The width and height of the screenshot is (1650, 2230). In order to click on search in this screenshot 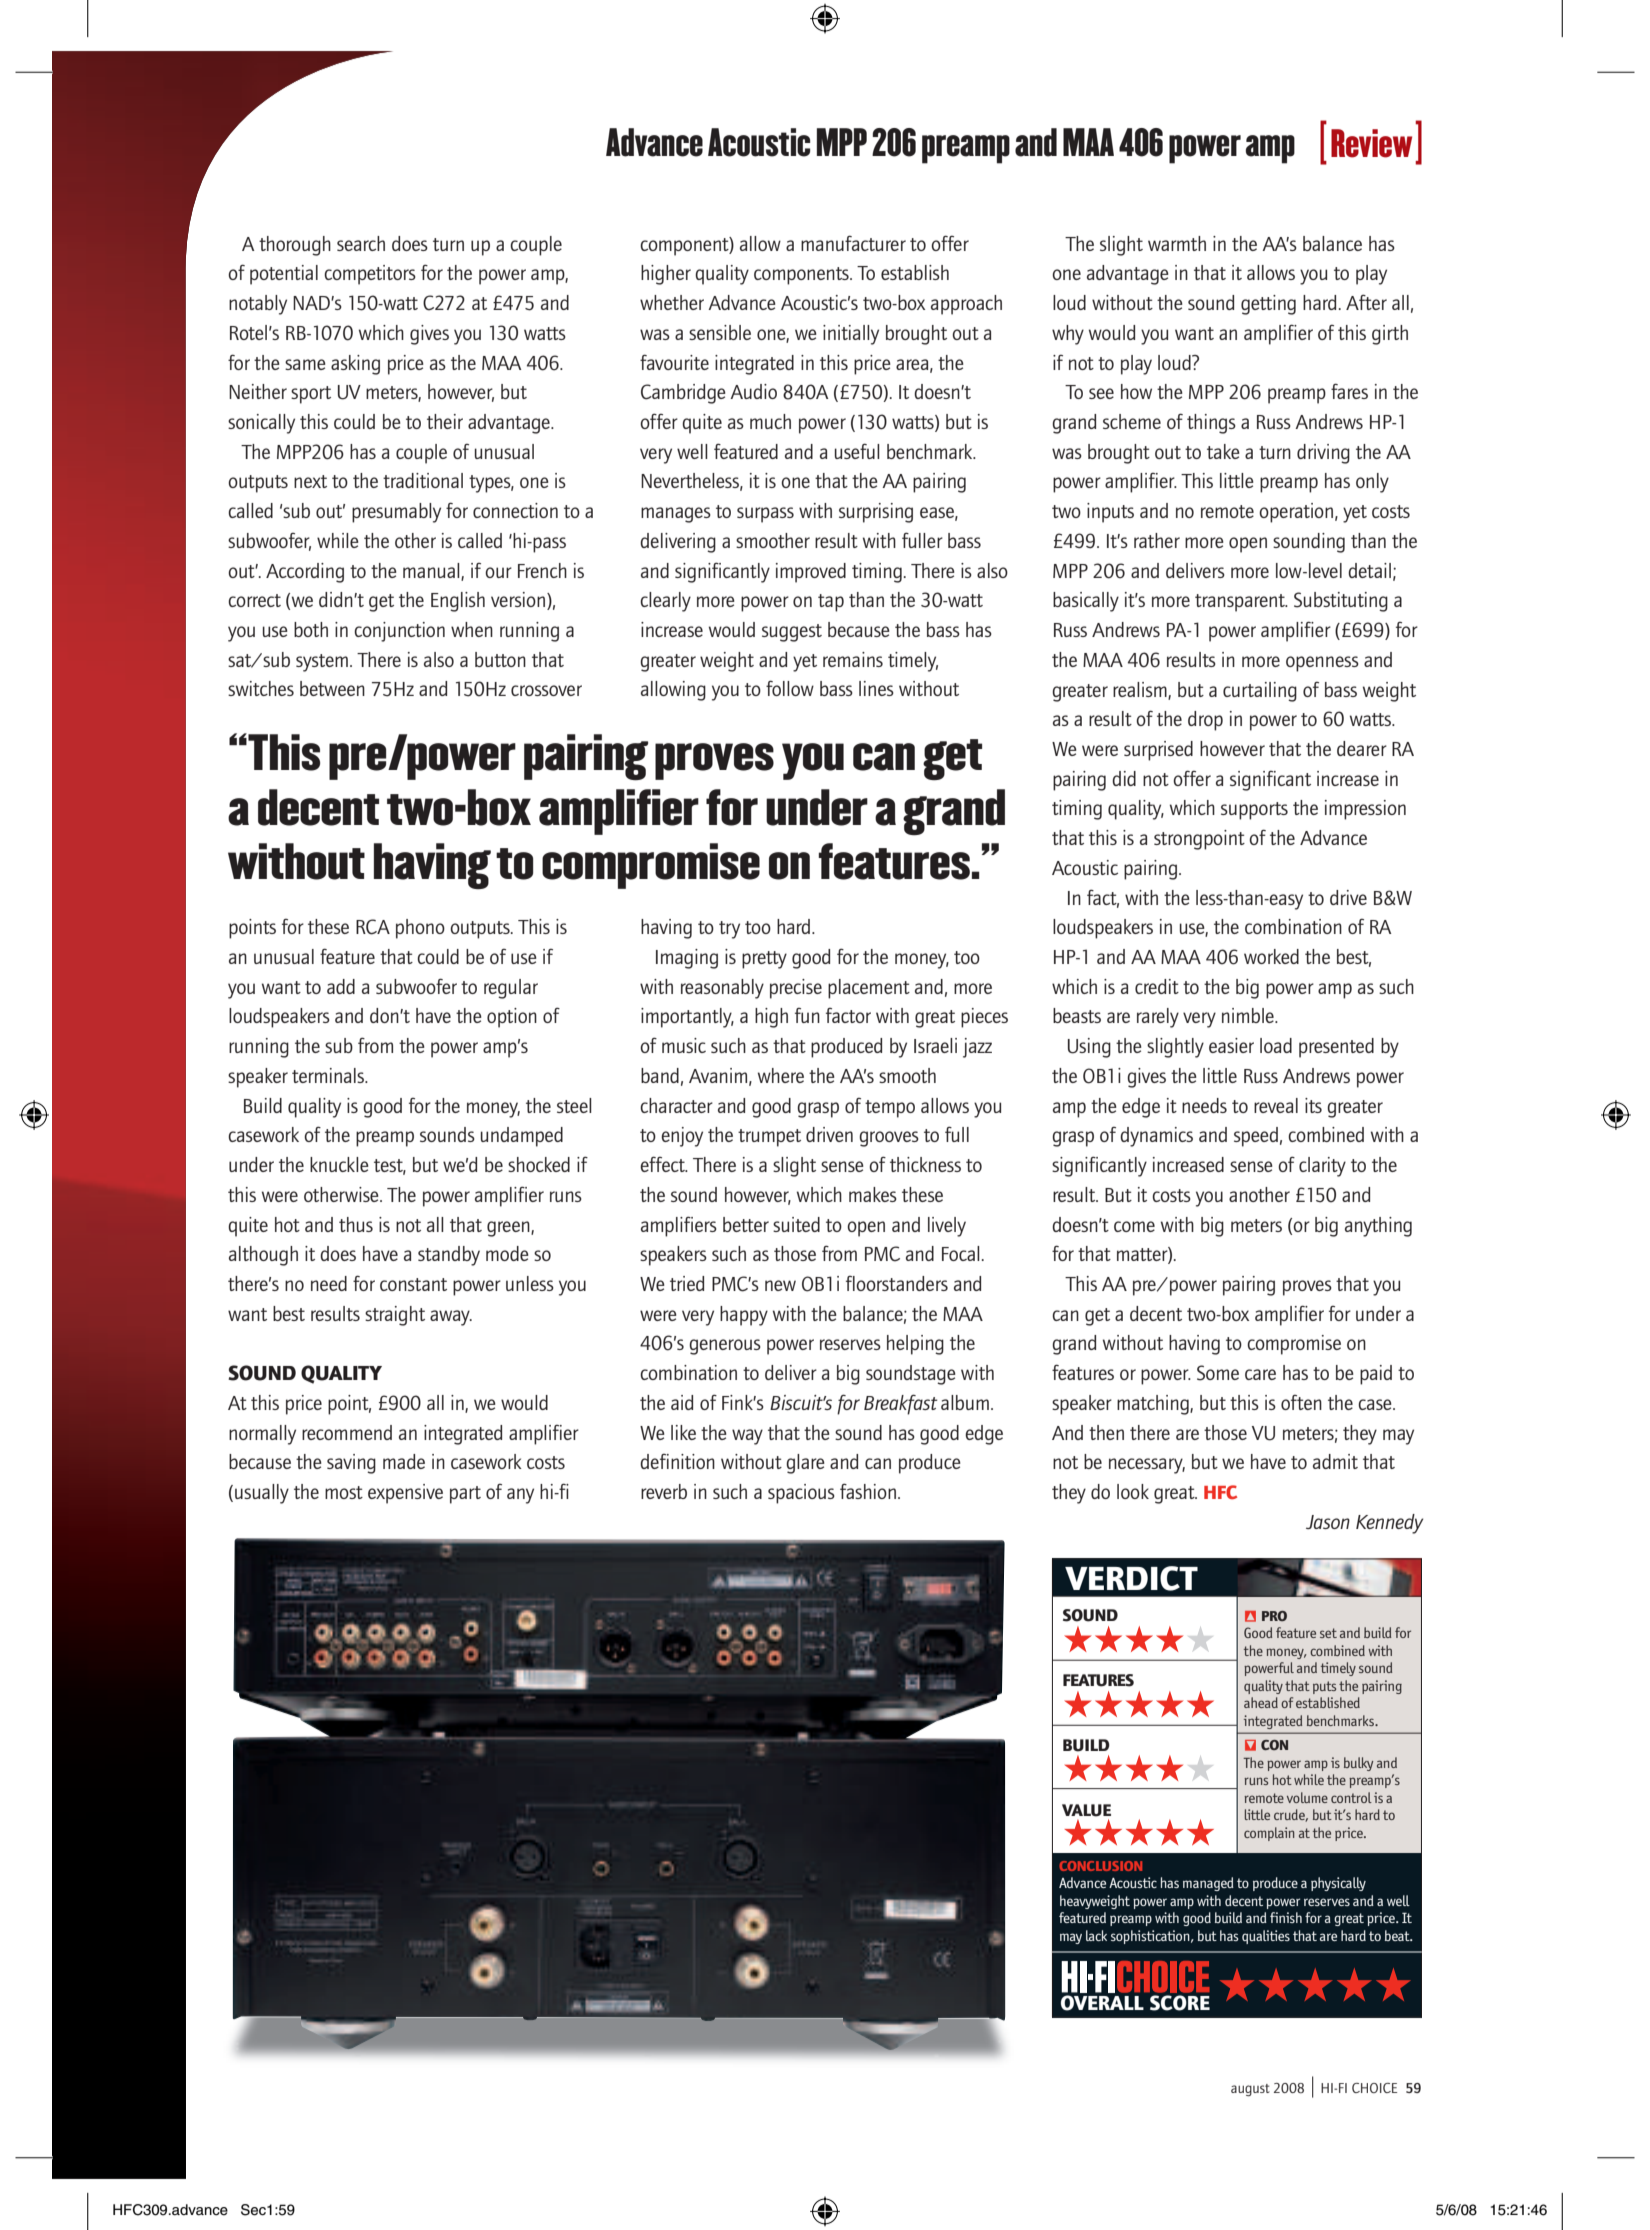, I will do `click(361, 243)`.
